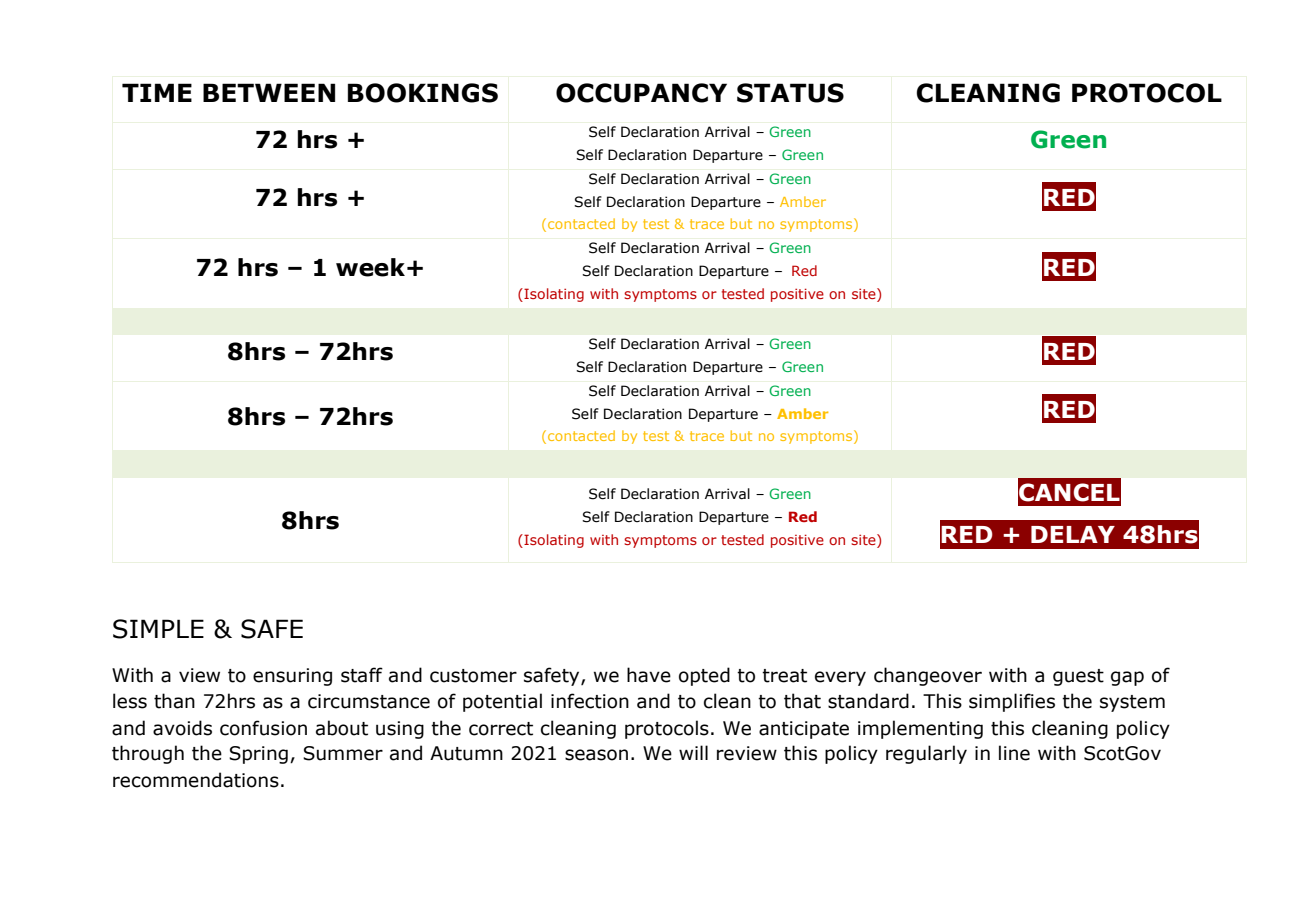 The width and height of the screenshot is (1308, 924). What do you see at coordinates (158, 629) in the screenshot?
I see `SIMPLE` at bounding box center [158, 629].
